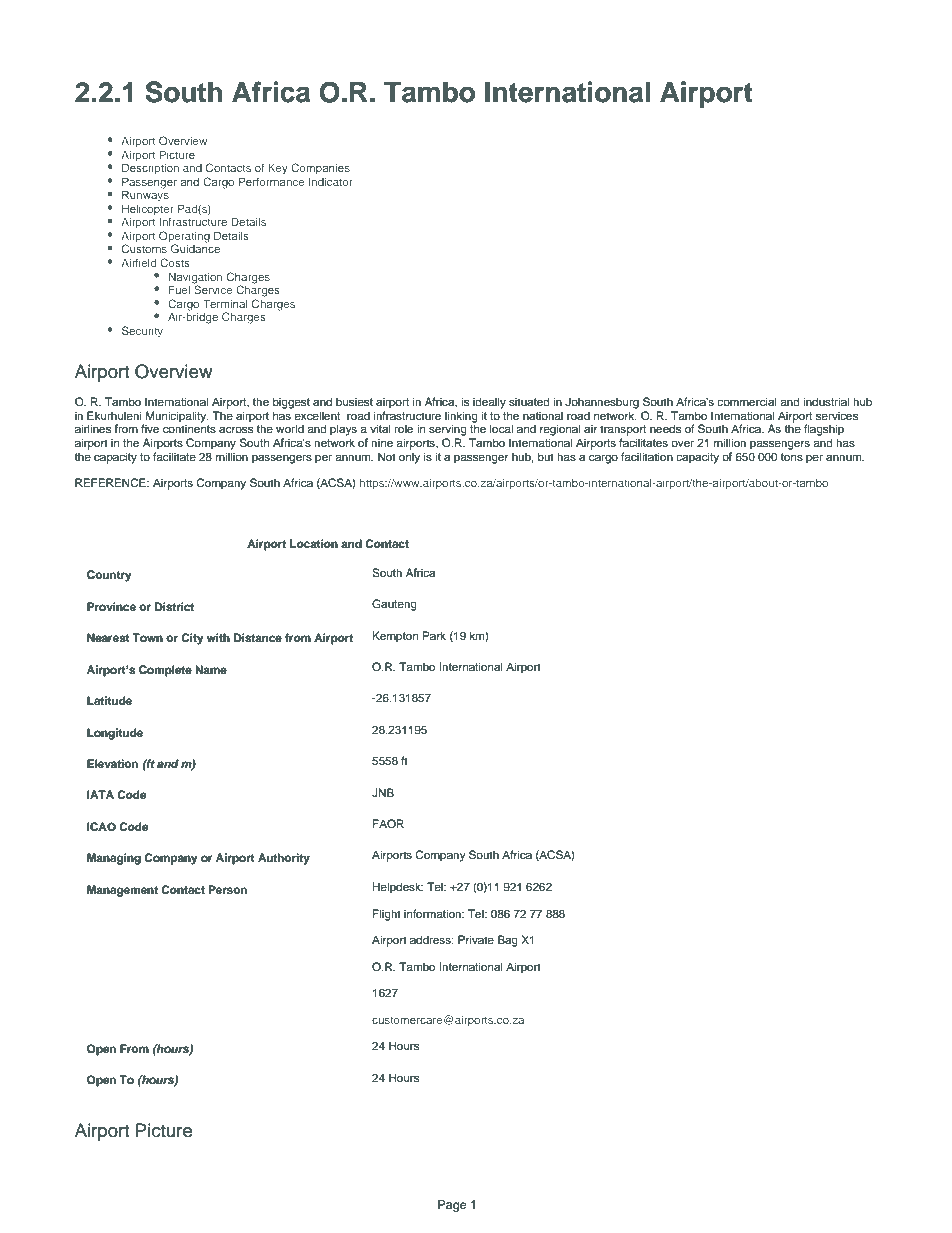  What do you see at coordinates (476, 939) in the screenshot?
I see `Private` at bounding box center [476, 939].
